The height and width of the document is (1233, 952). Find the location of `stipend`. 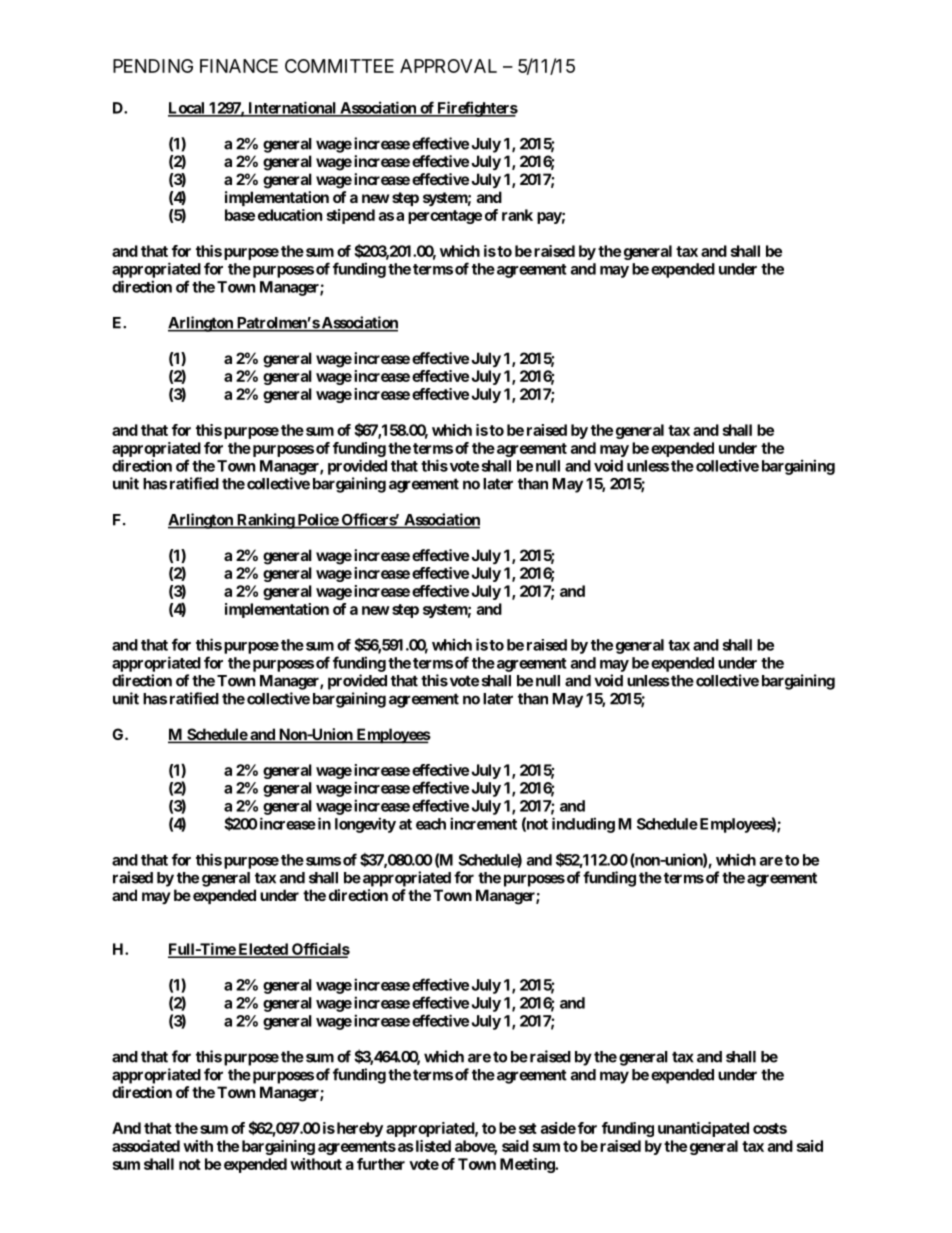

stipend is located at coordinates (351, 216).
